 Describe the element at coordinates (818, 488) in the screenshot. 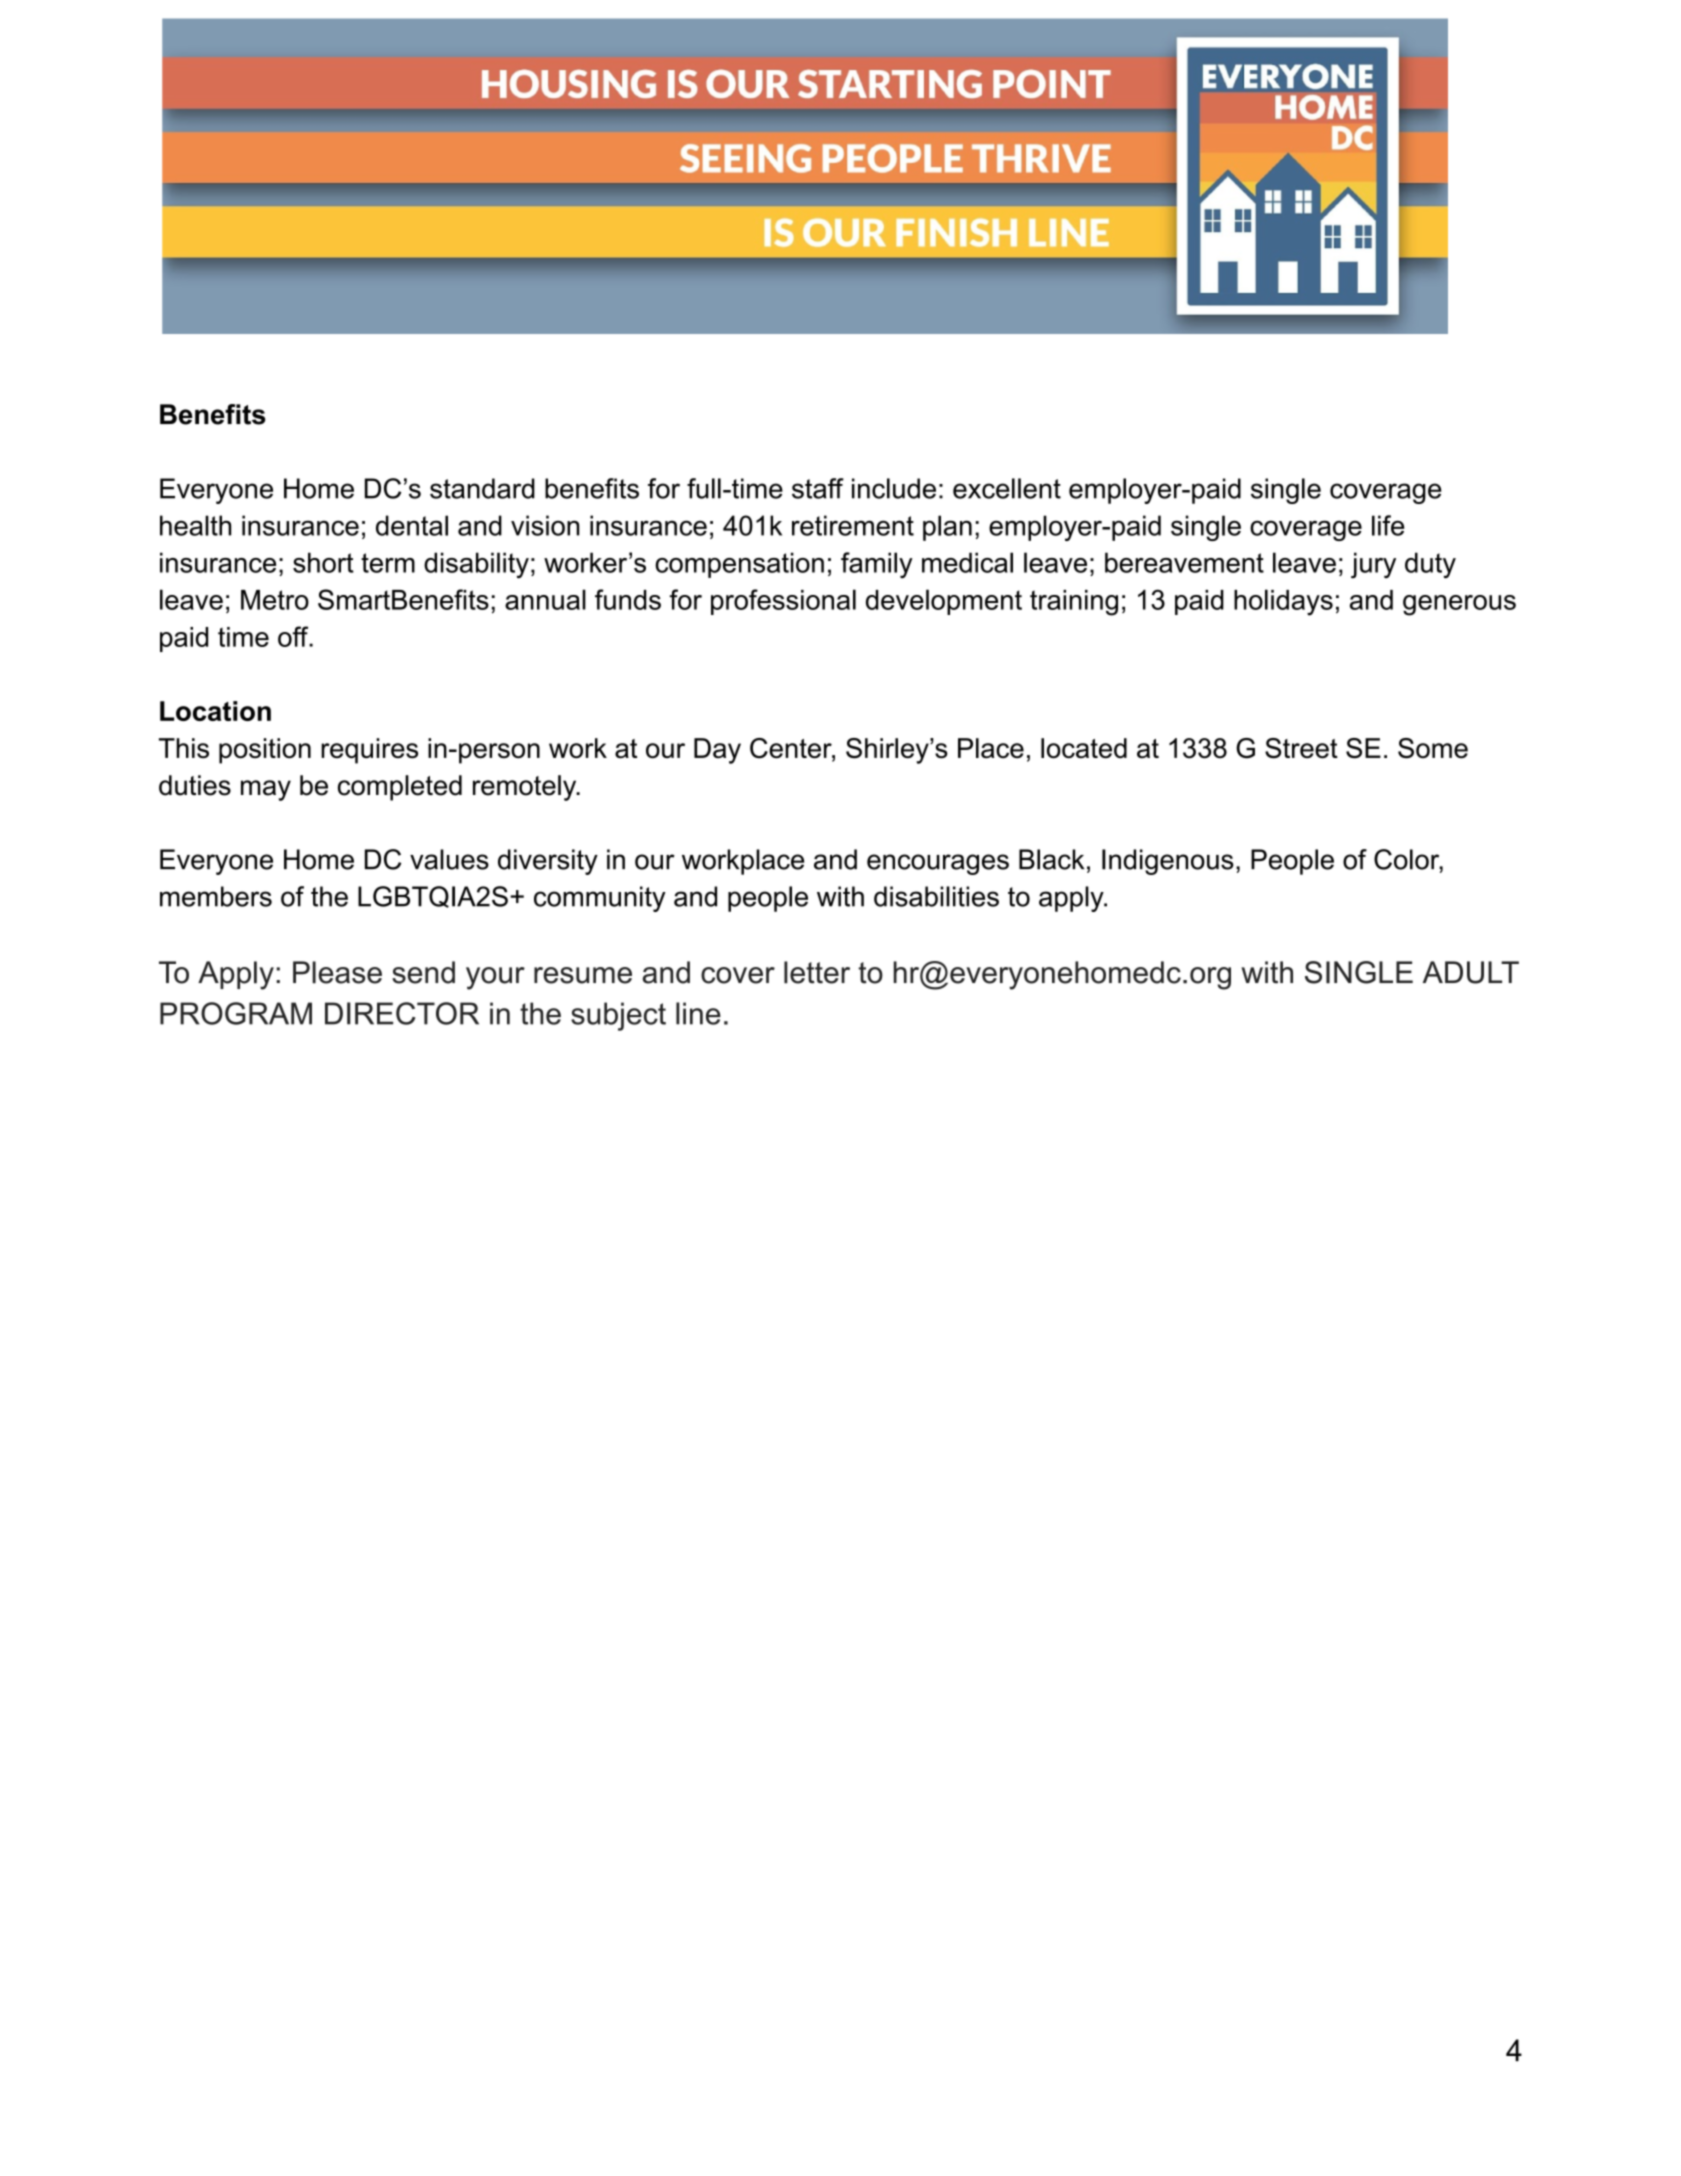

I see `staff` at that location.
